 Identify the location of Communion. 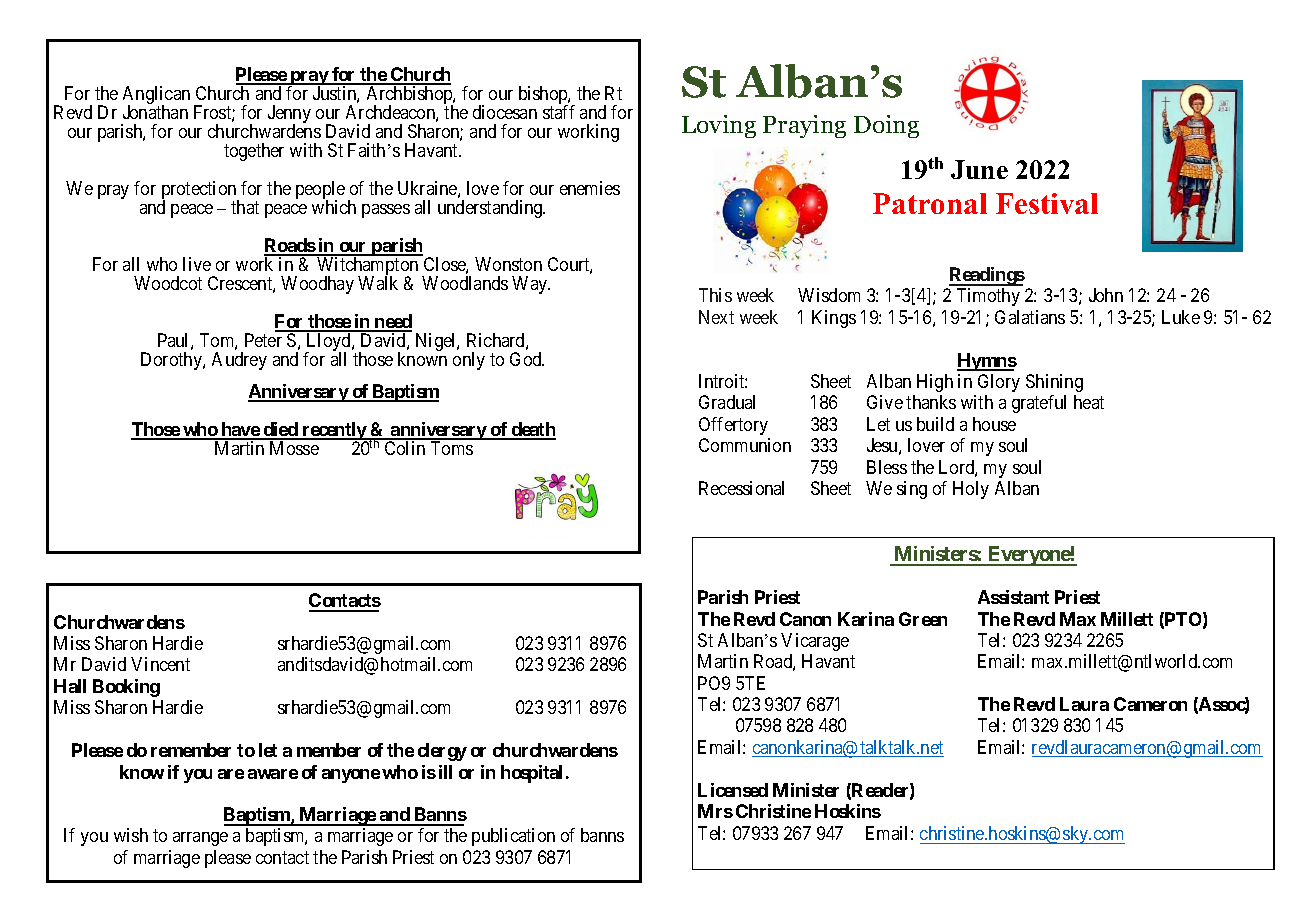
(745, 445).
